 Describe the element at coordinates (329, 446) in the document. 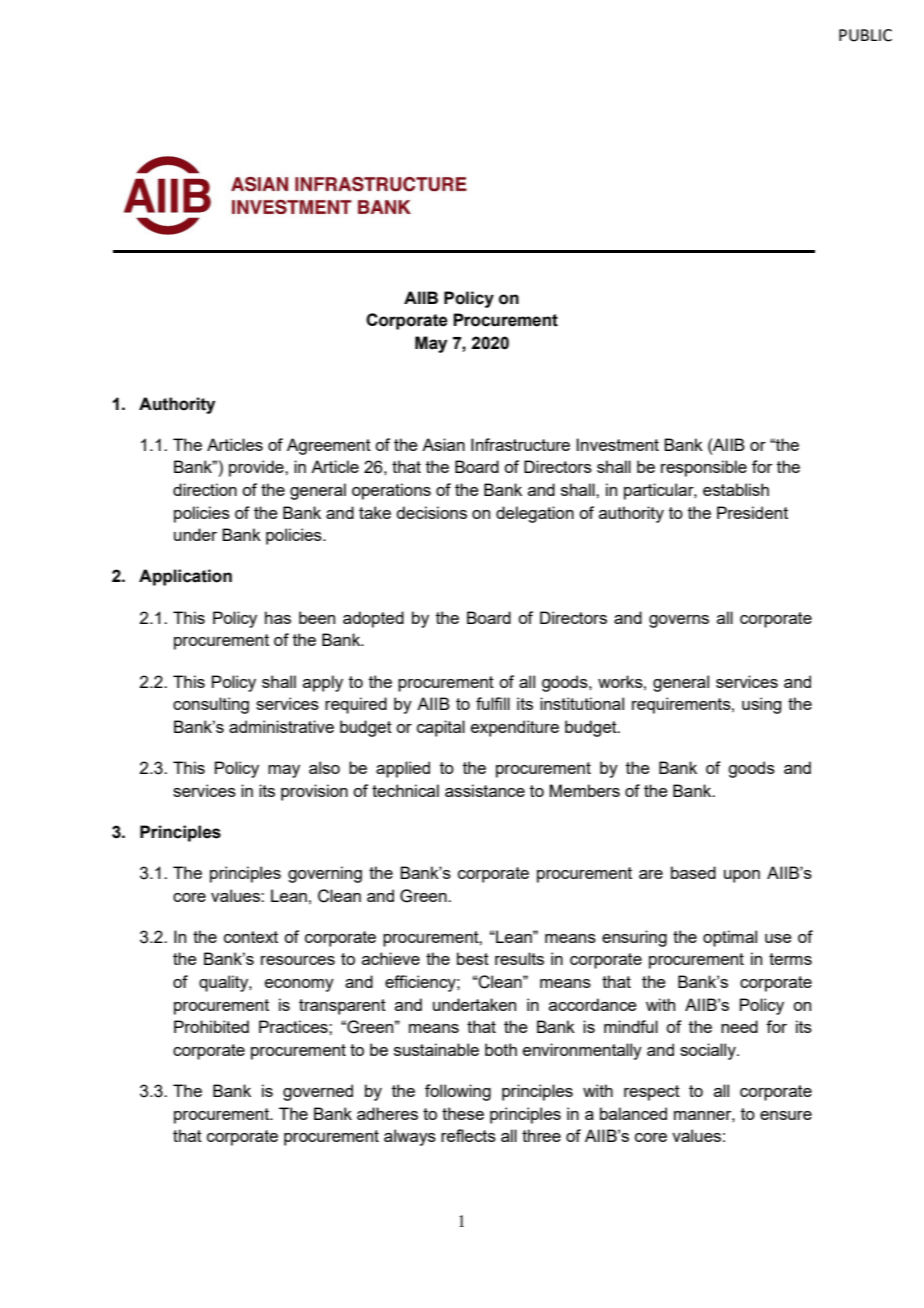

I see `Agreement` at that location.
